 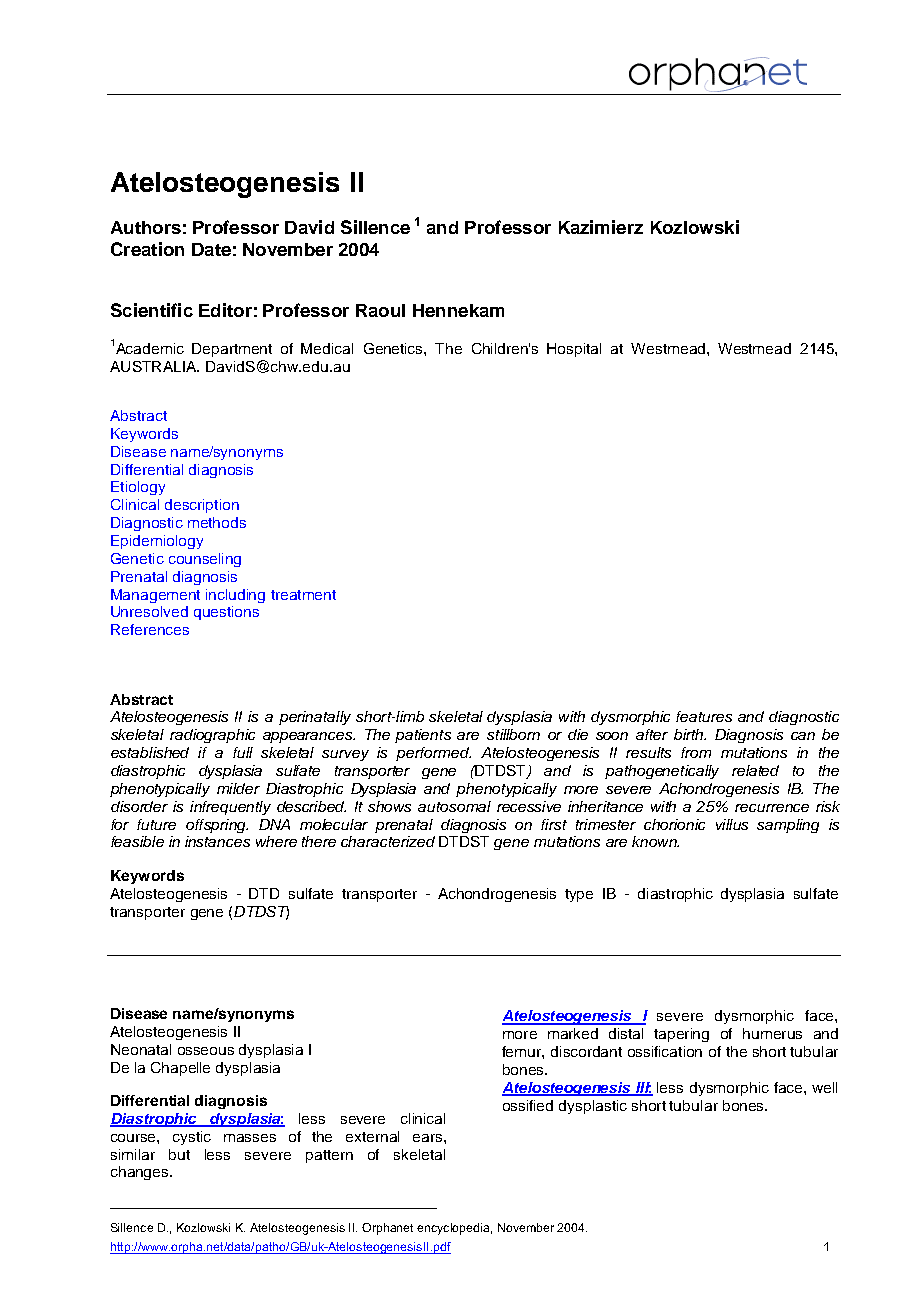 I want to click on radiographic, so click(x=212, y=736).
